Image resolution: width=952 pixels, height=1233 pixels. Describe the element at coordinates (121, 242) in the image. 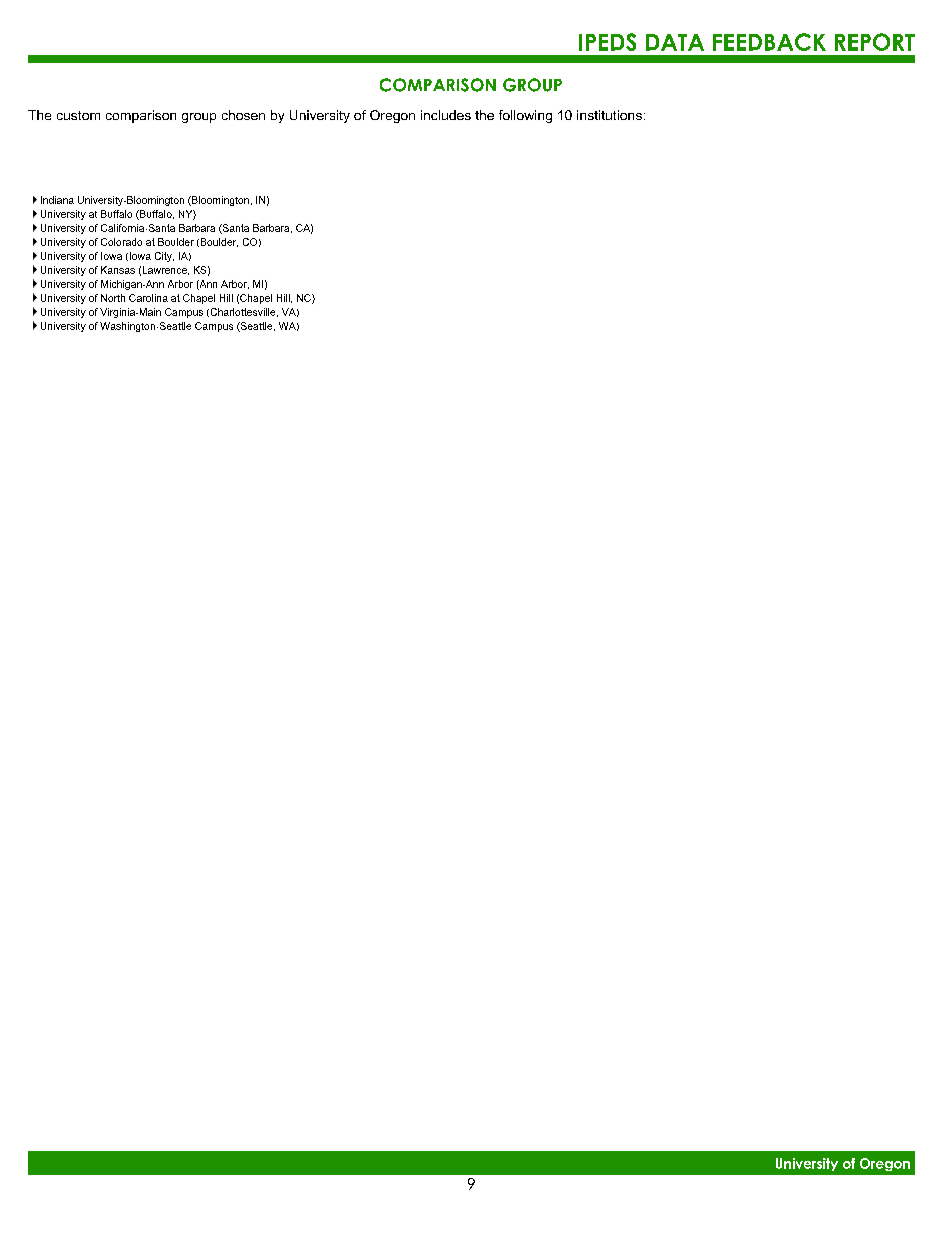

I see `Colorado` at that location.
